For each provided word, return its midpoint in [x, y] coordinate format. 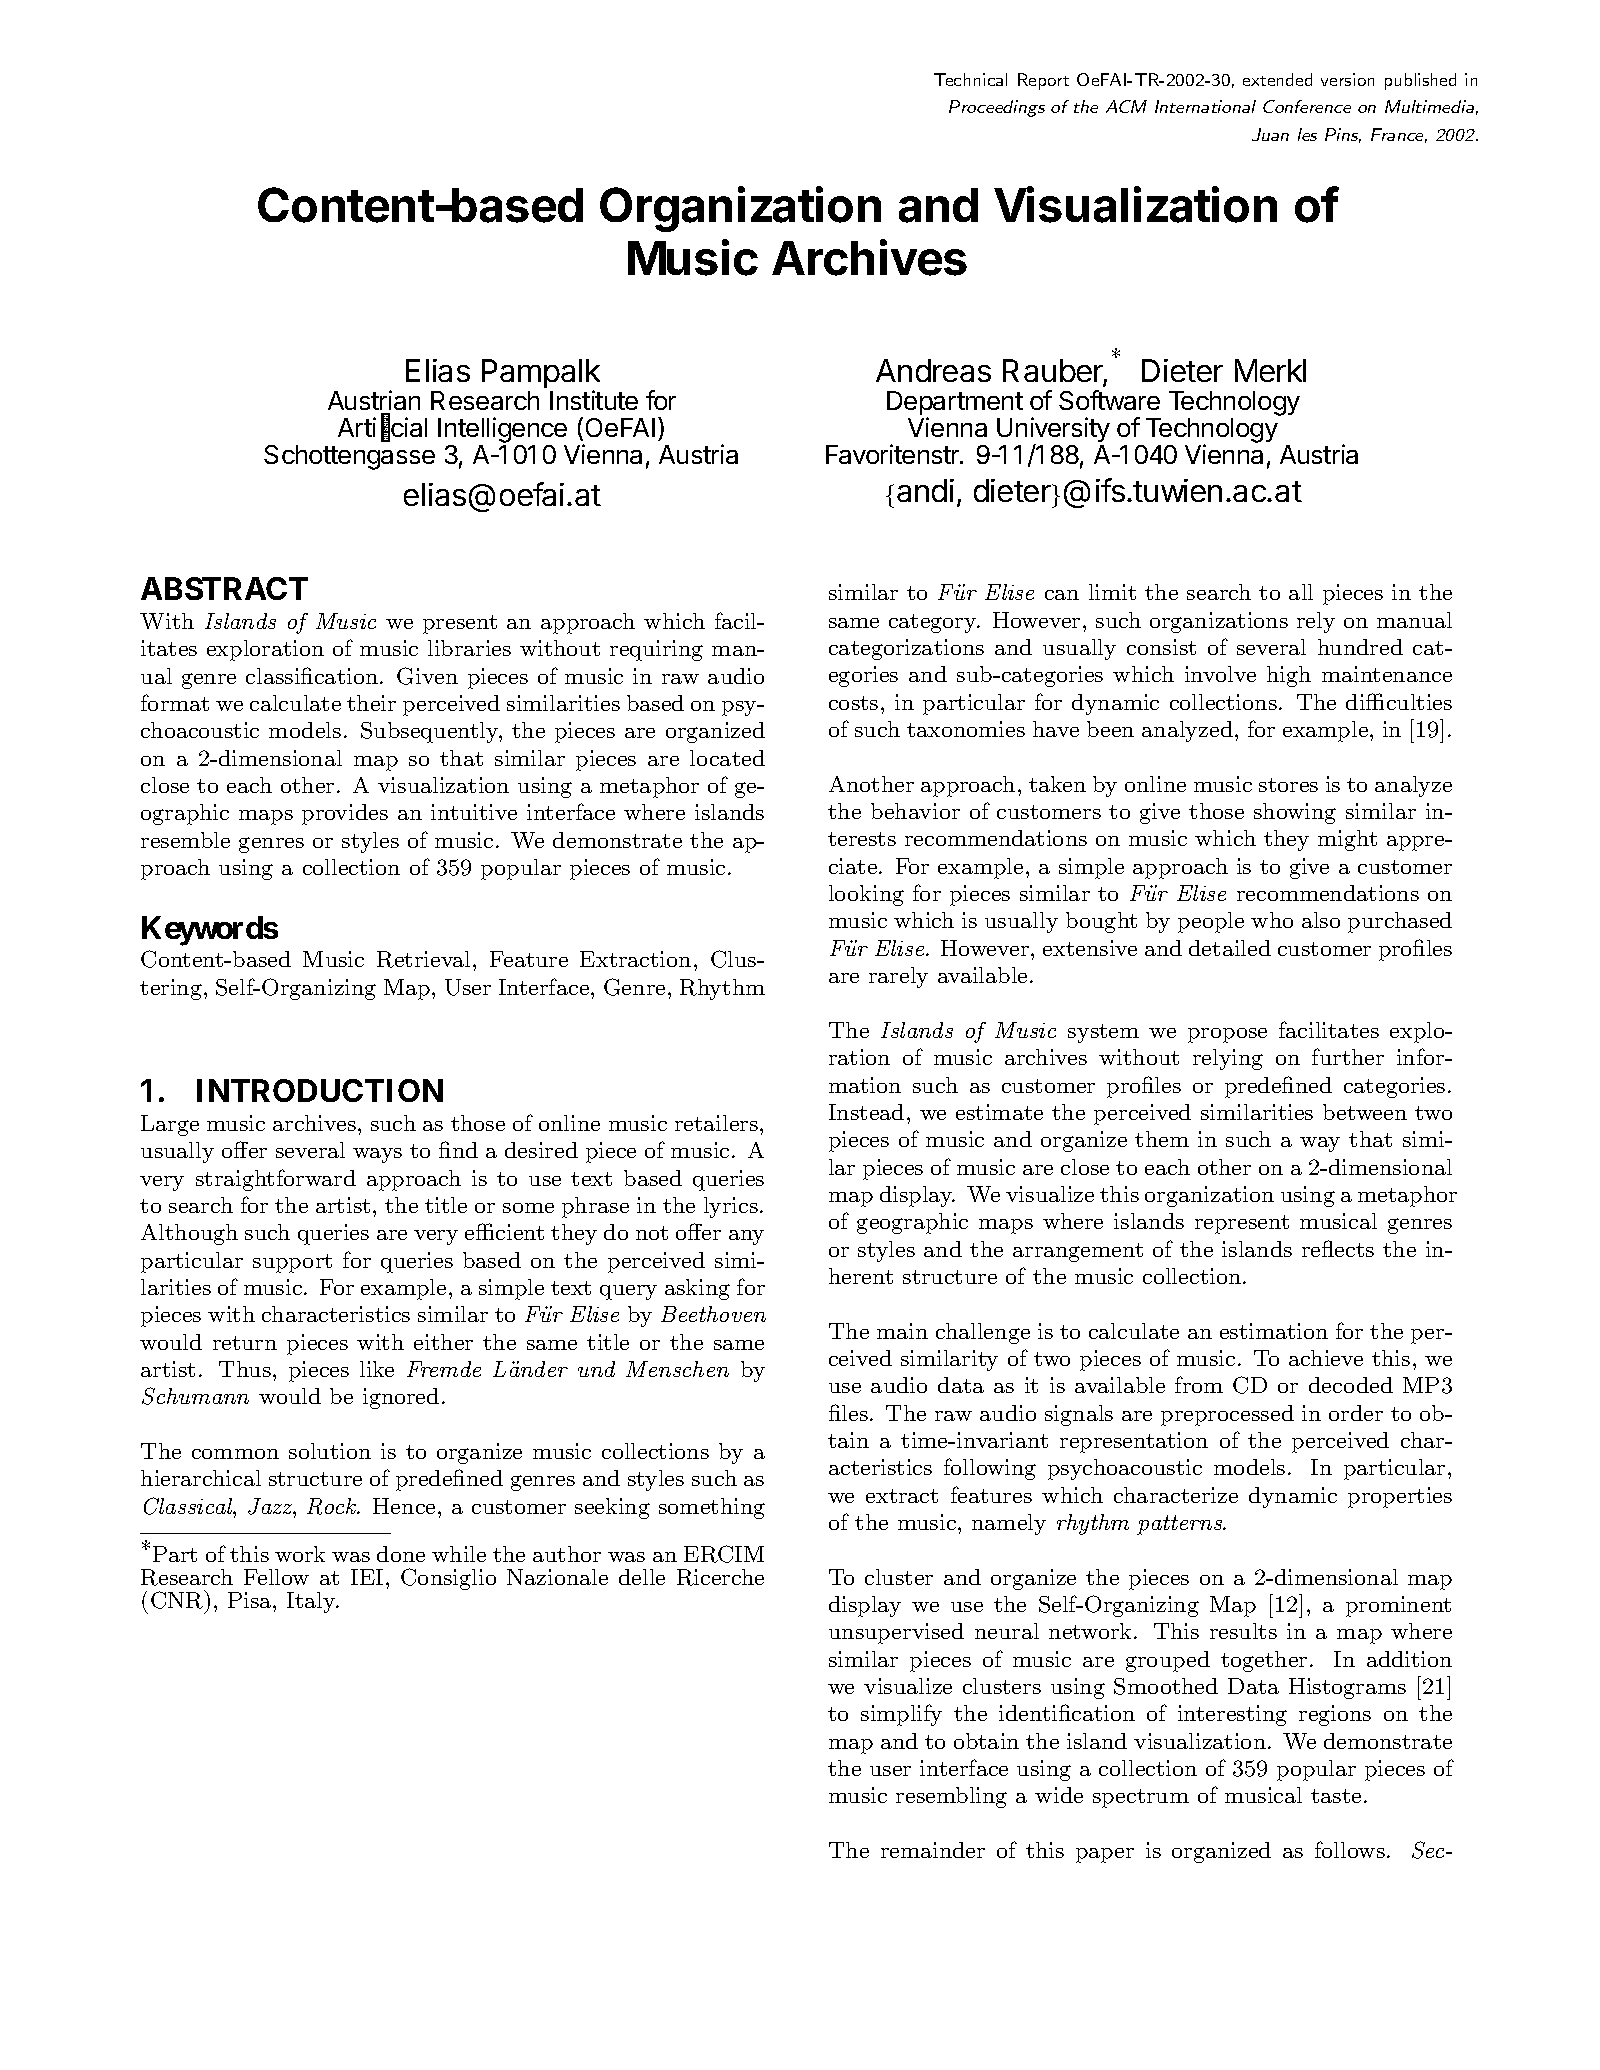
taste [1336, 1796]
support [292, 1263]
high [1289, 676]
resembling [951, 1797]
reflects [1338, 1248]
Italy [312, 1602]
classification [312, 675]
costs [853, 703]
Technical [970, 79]
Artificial [382, 428]
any [746, 1237]
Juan [1270, 134]
